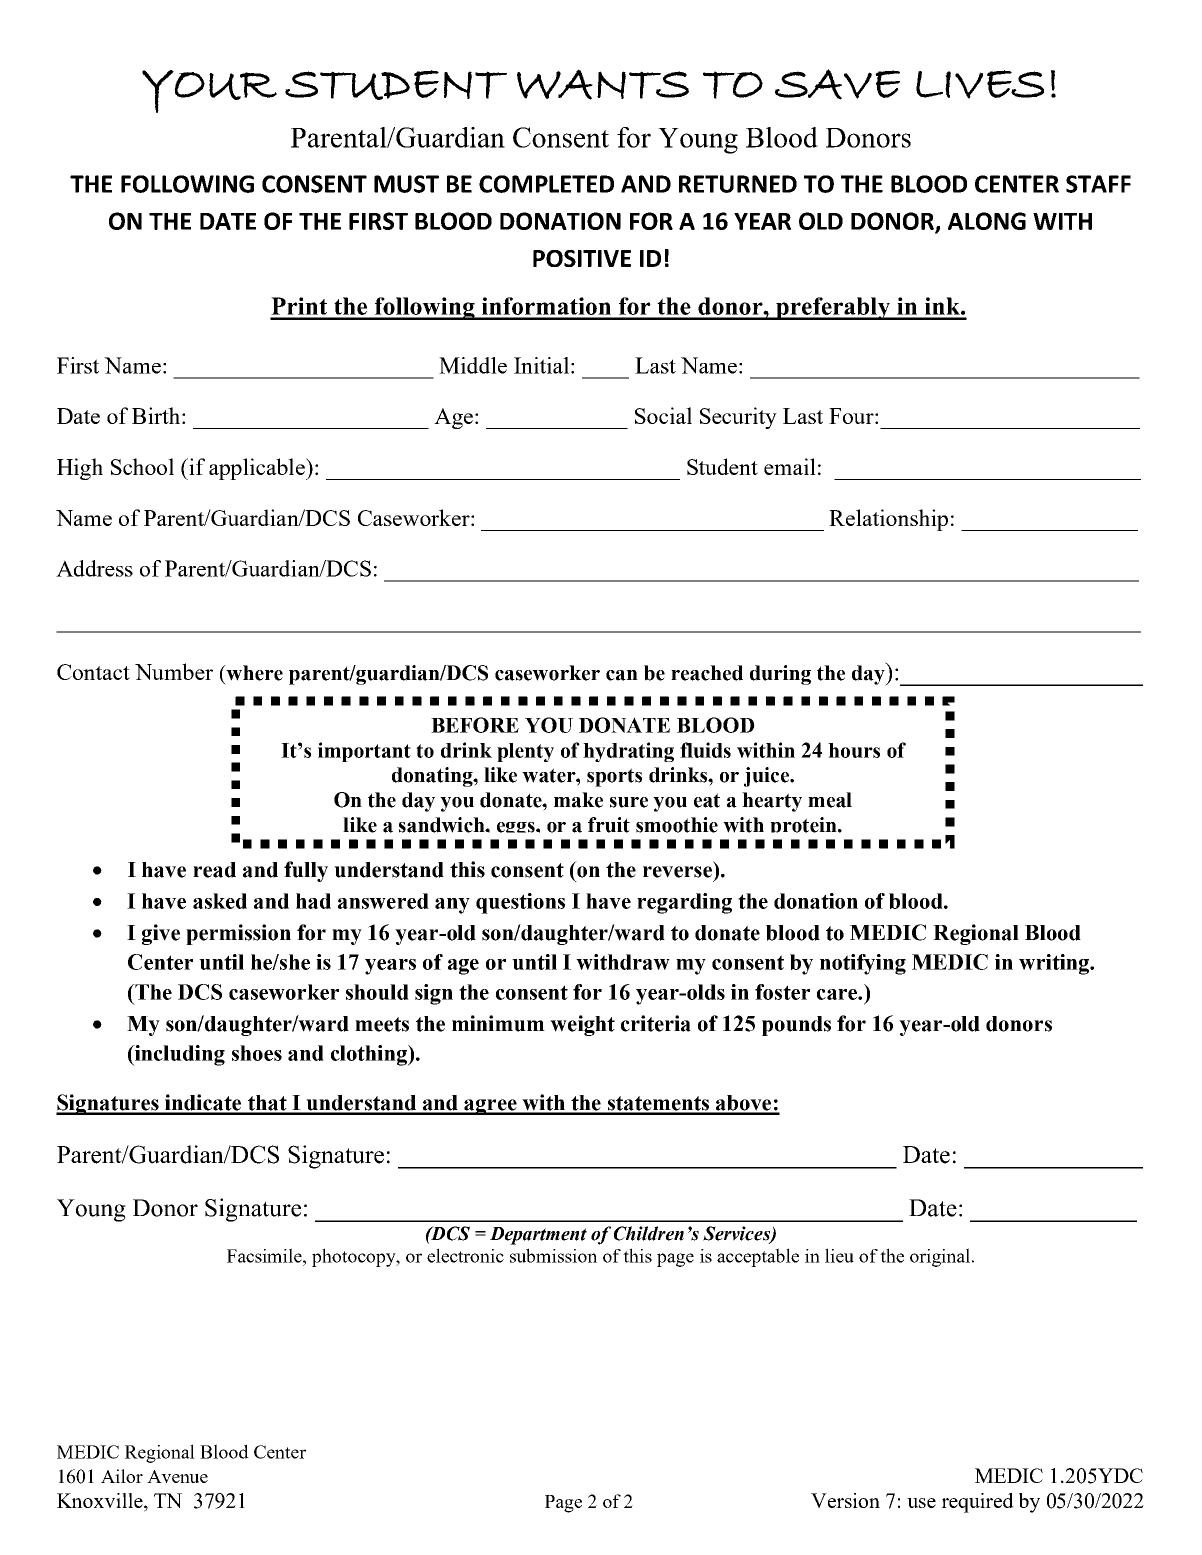  Describe the element at coordinates (603, 84) in the document. I see `WANTS` at that location.
